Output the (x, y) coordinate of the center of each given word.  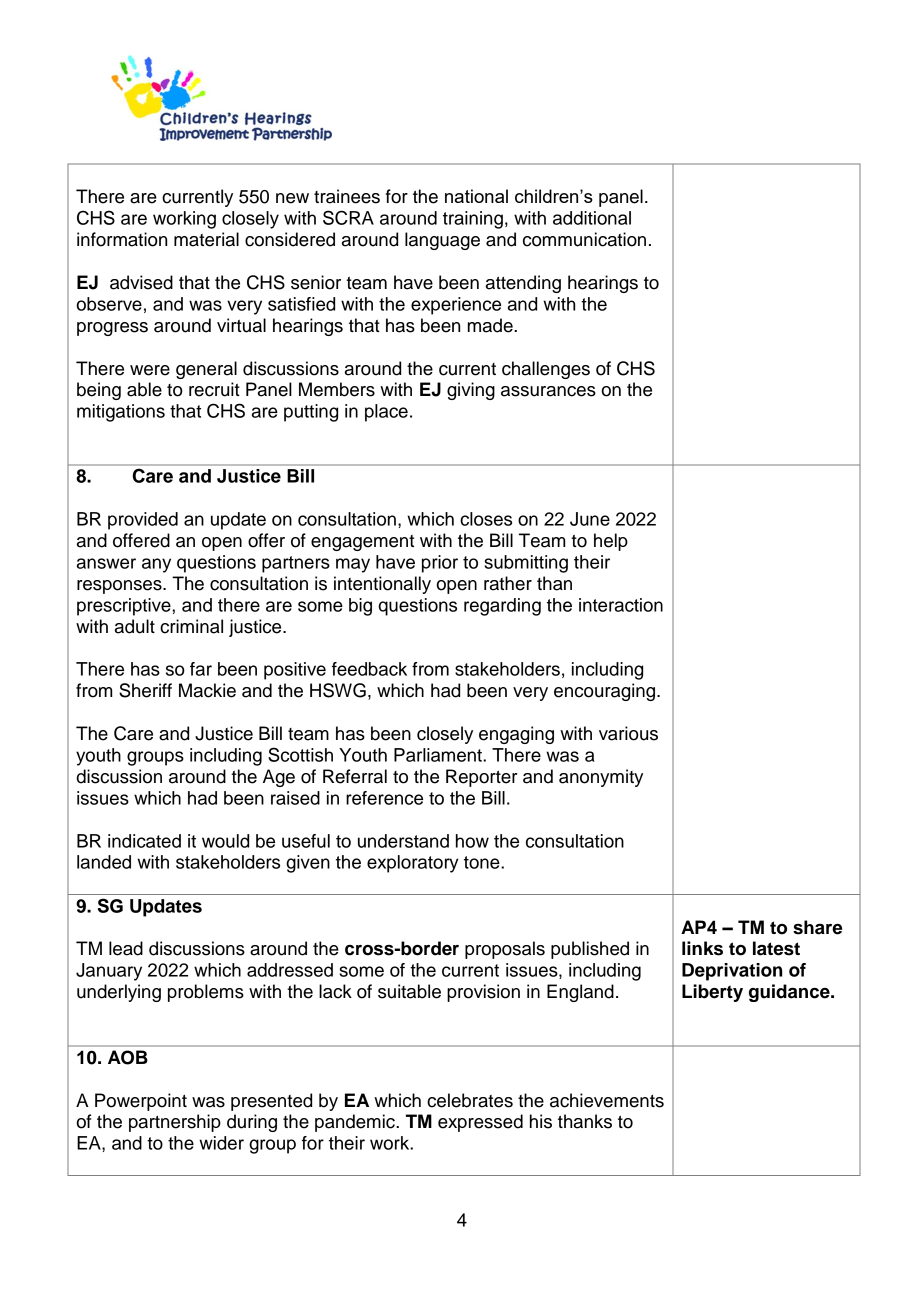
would (225, 841)
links (702, 948)
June (590, 519)
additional (592, 218)
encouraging (604, 692)
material (206, 239)
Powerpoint (141, 1102)
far (201, 669)
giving (471, 391)
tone (483, 862)
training (473, 220)
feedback (369, 669)
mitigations (121, 413)
